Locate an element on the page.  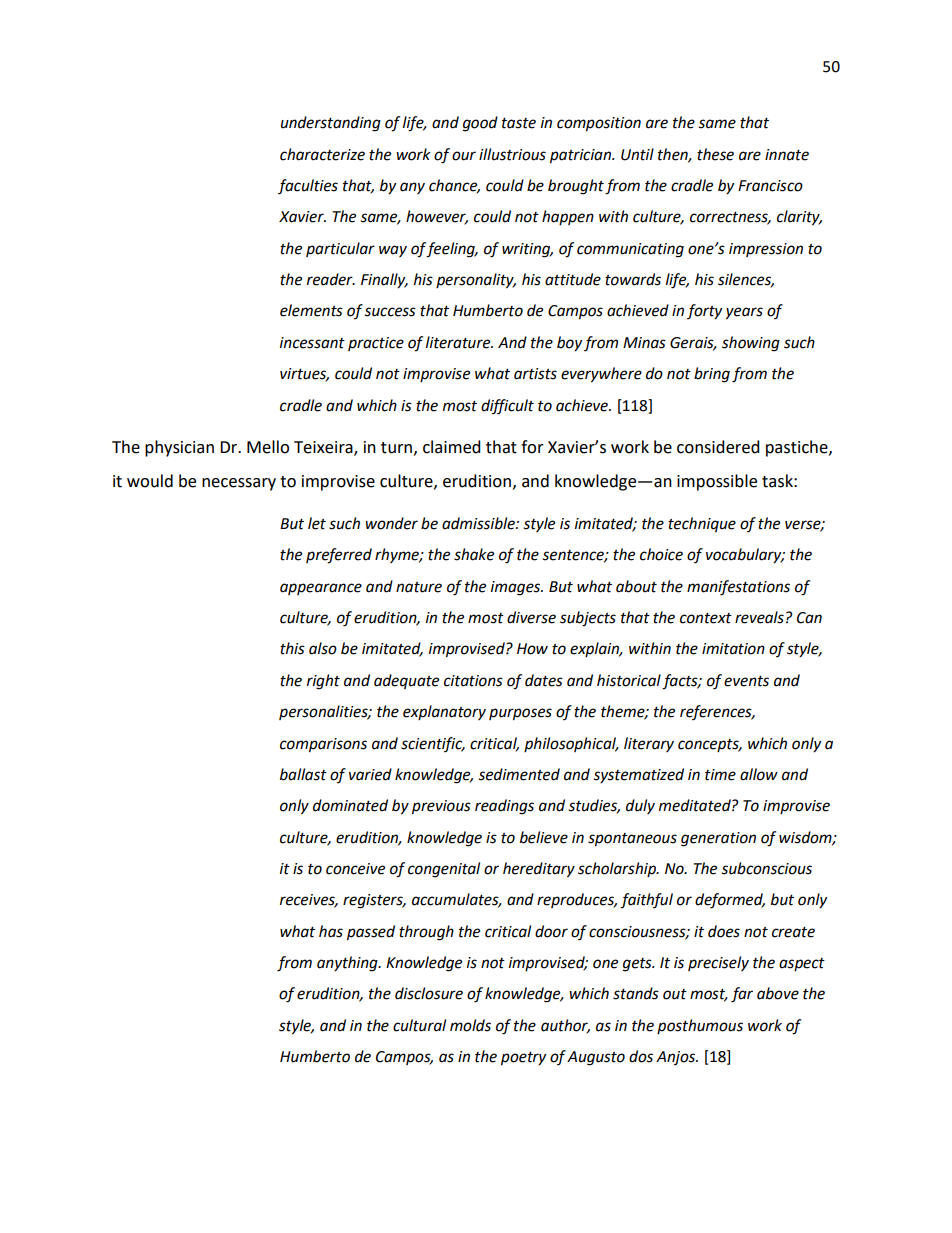
anything is located at coordinates (348, 964).
